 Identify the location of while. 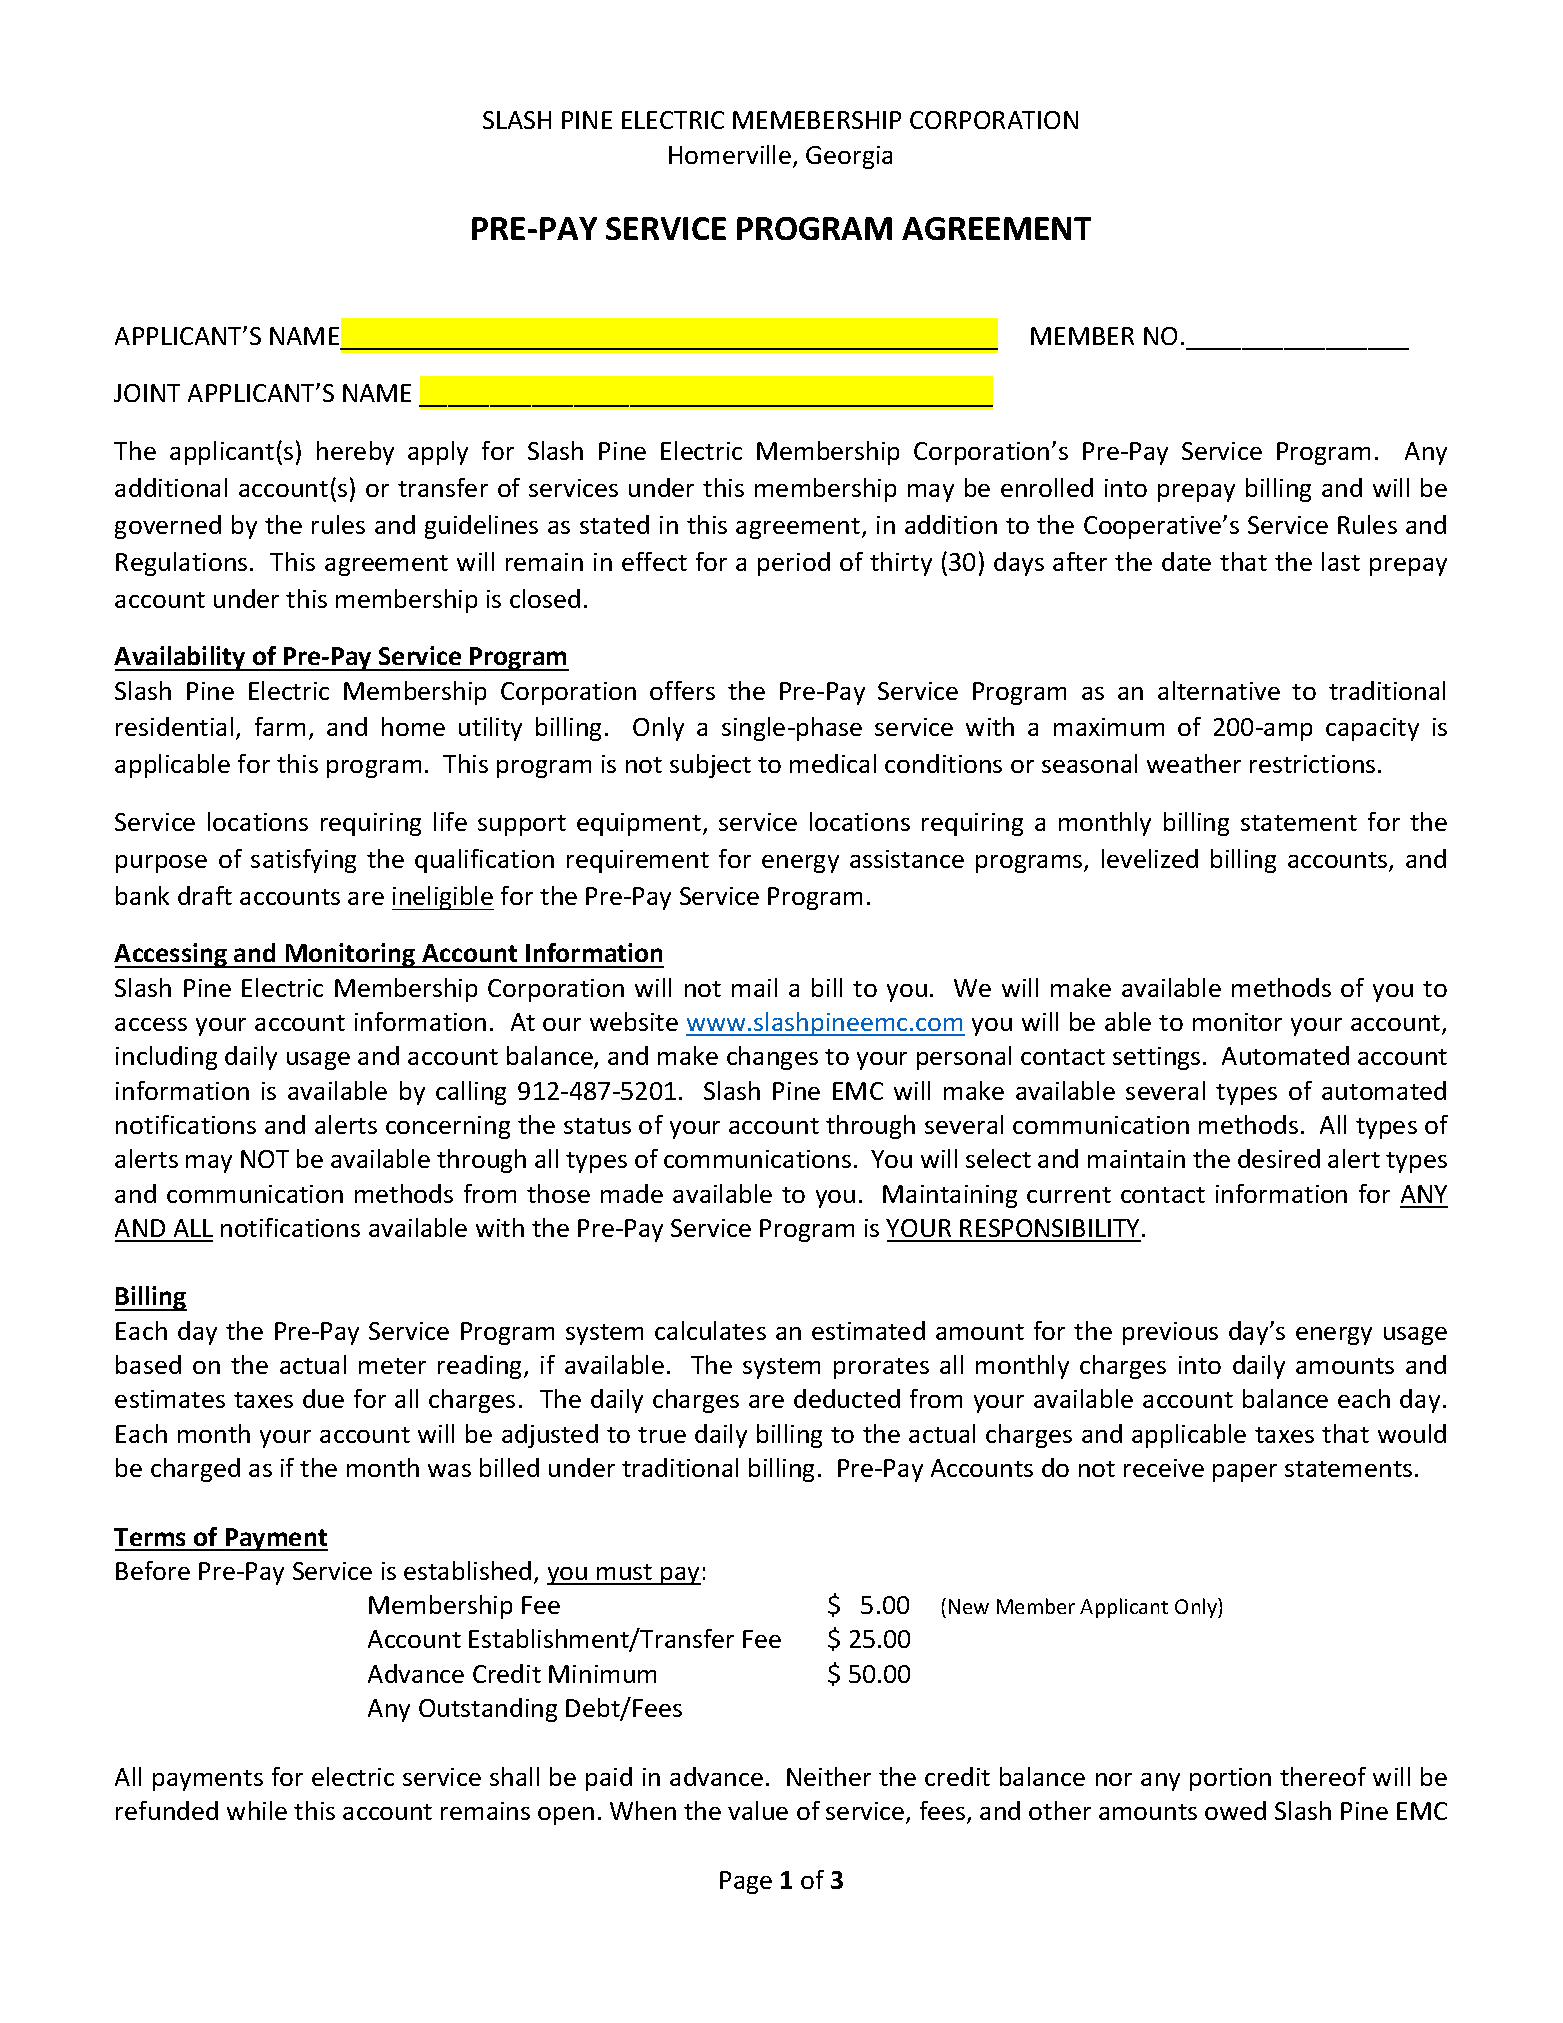
(257, 1810).
